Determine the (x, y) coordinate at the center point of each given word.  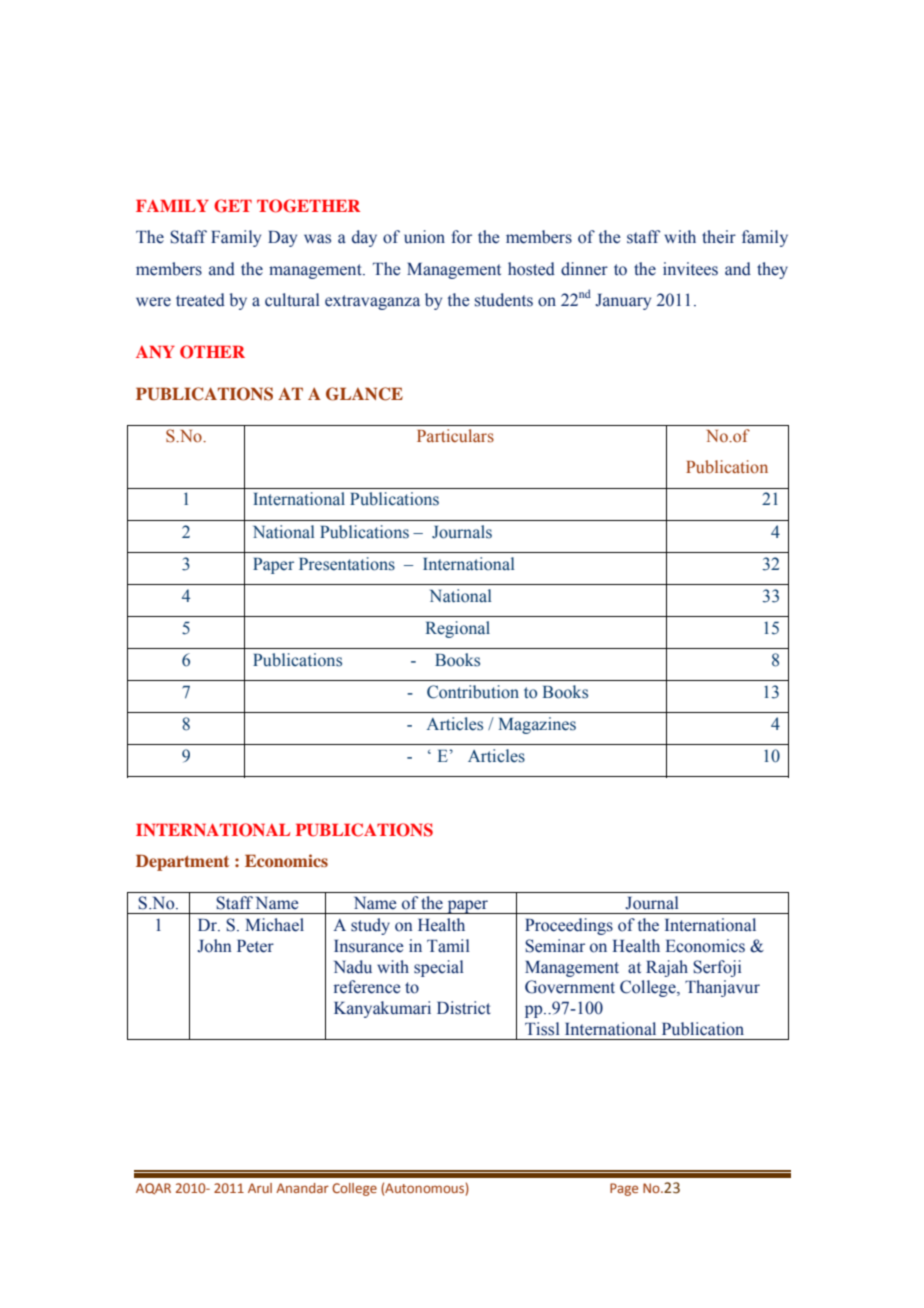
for (461, 237)
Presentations (347, 564)
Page (624, 1189)
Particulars (455, 436)
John (214, 946)
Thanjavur (722, 988)
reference (367, 987)
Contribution (473, 692)
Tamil (448, 946)
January (623, 302)
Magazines (537, 725)
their (719, 237)
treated (200, 300)
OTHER (212, 352)
